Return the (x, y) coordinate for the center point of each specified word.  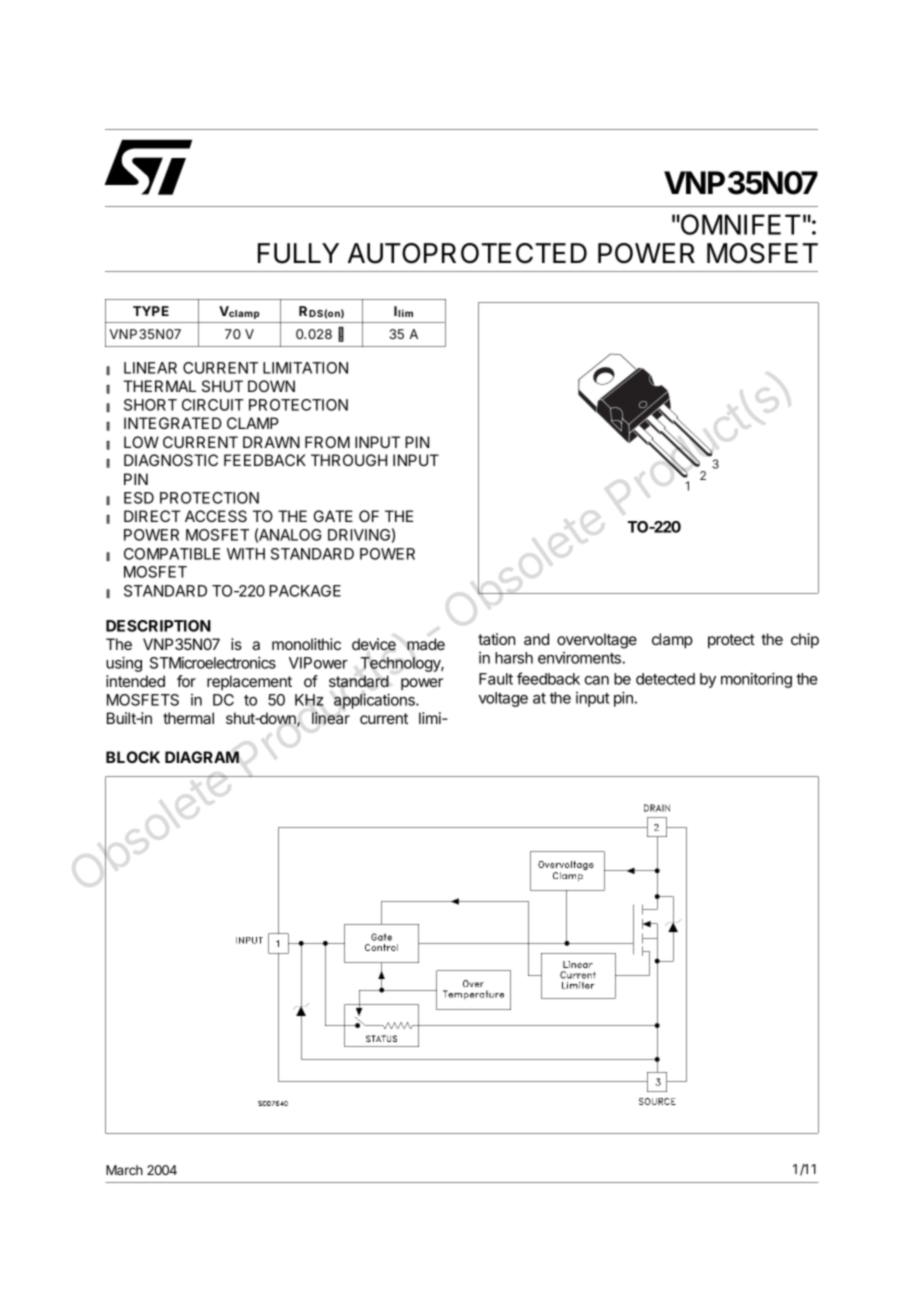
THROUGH (349, 460)
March (124, 1170)
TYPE (151, 311)
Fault (496, 679)
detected (665, 679)
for (186, 681)
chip (805, 640)
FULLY (298, 253)
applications (375, 701)
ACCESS (216, 516)
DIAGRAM (202, 757)
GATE (333, 516)
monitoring (756, 680)
